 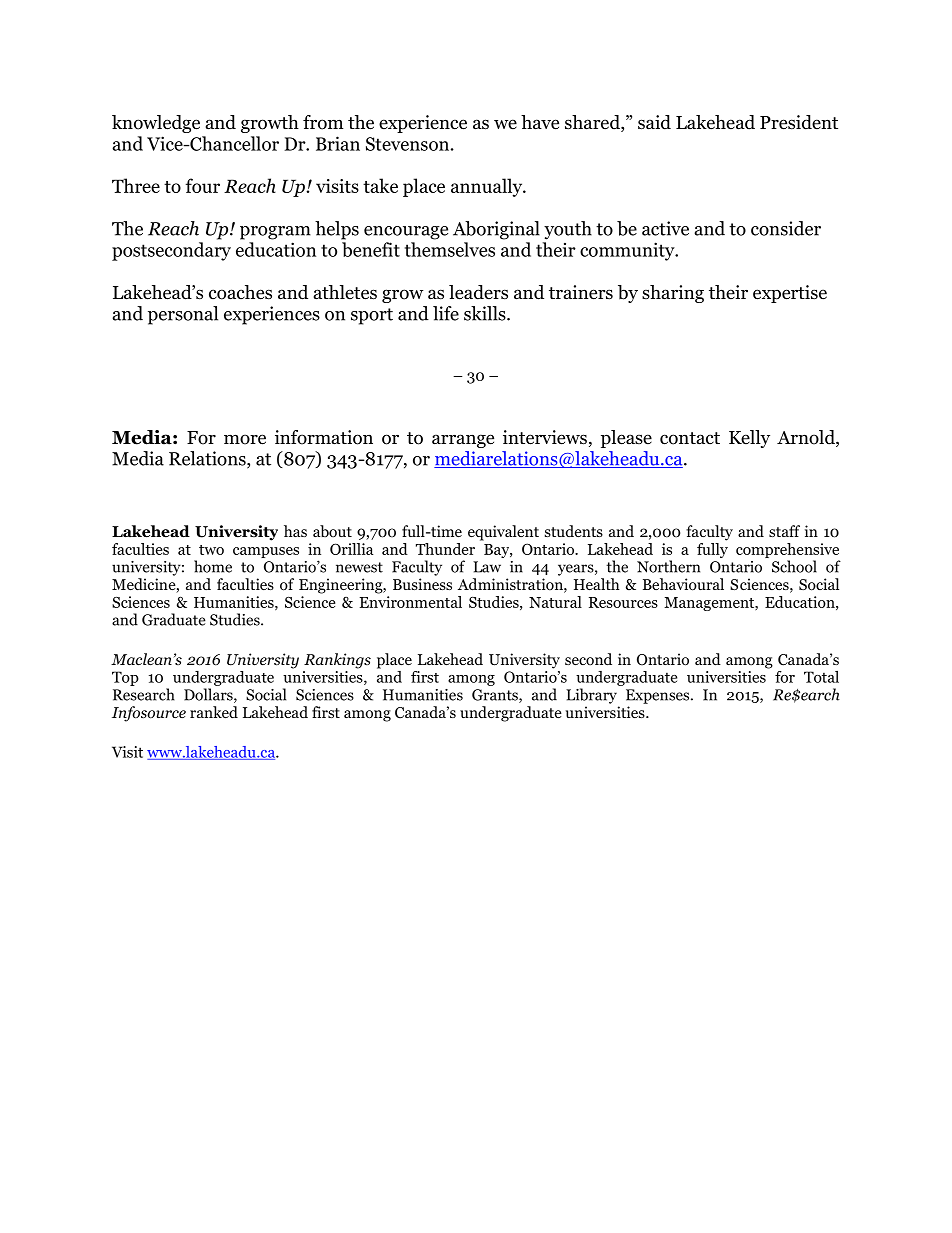 What do you see at coordinates (463, 441) in the screenshot?
I see `arrange` at bounding box center [463, 441].
